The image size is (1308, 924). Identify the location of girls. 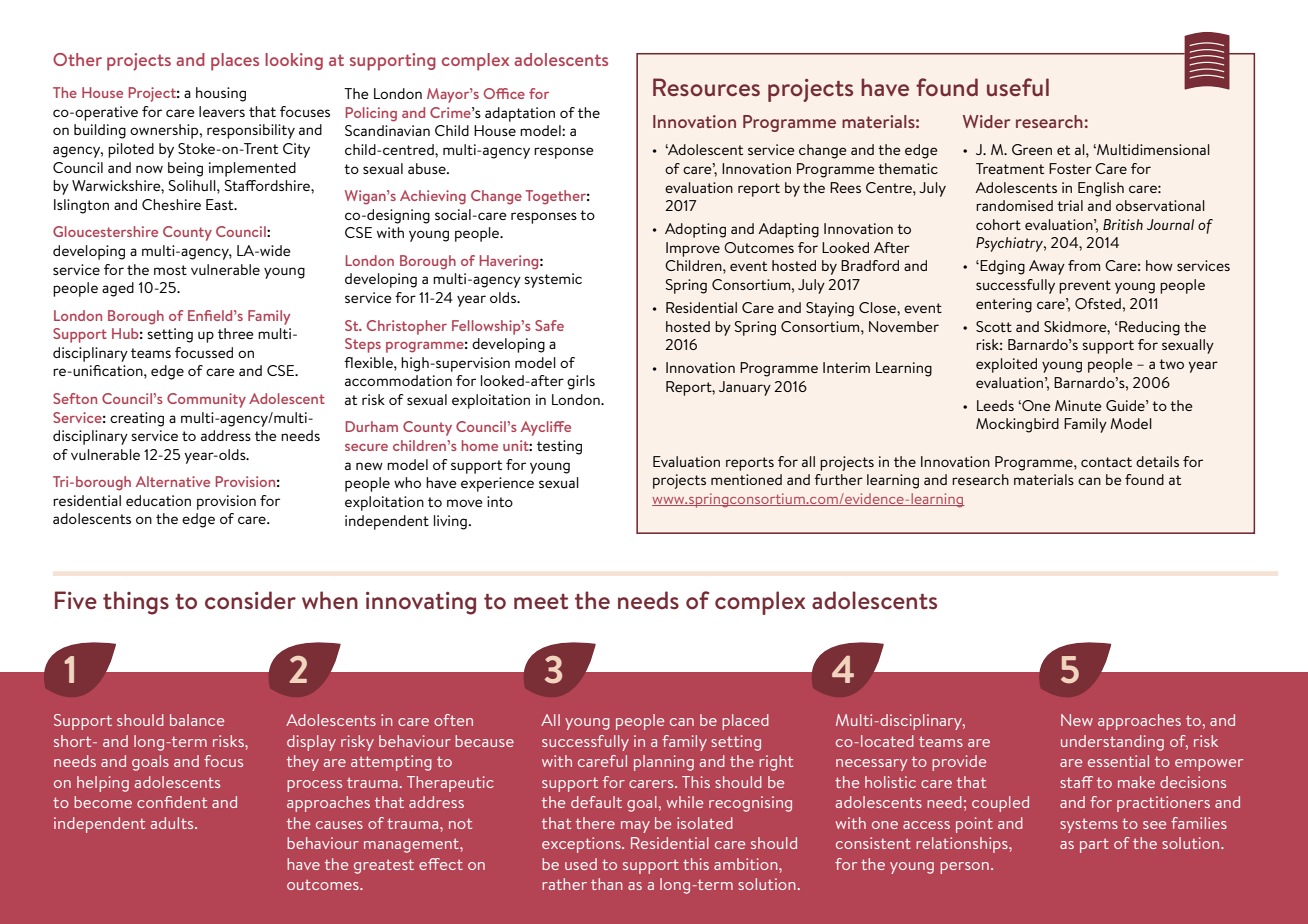
(581, 382).
